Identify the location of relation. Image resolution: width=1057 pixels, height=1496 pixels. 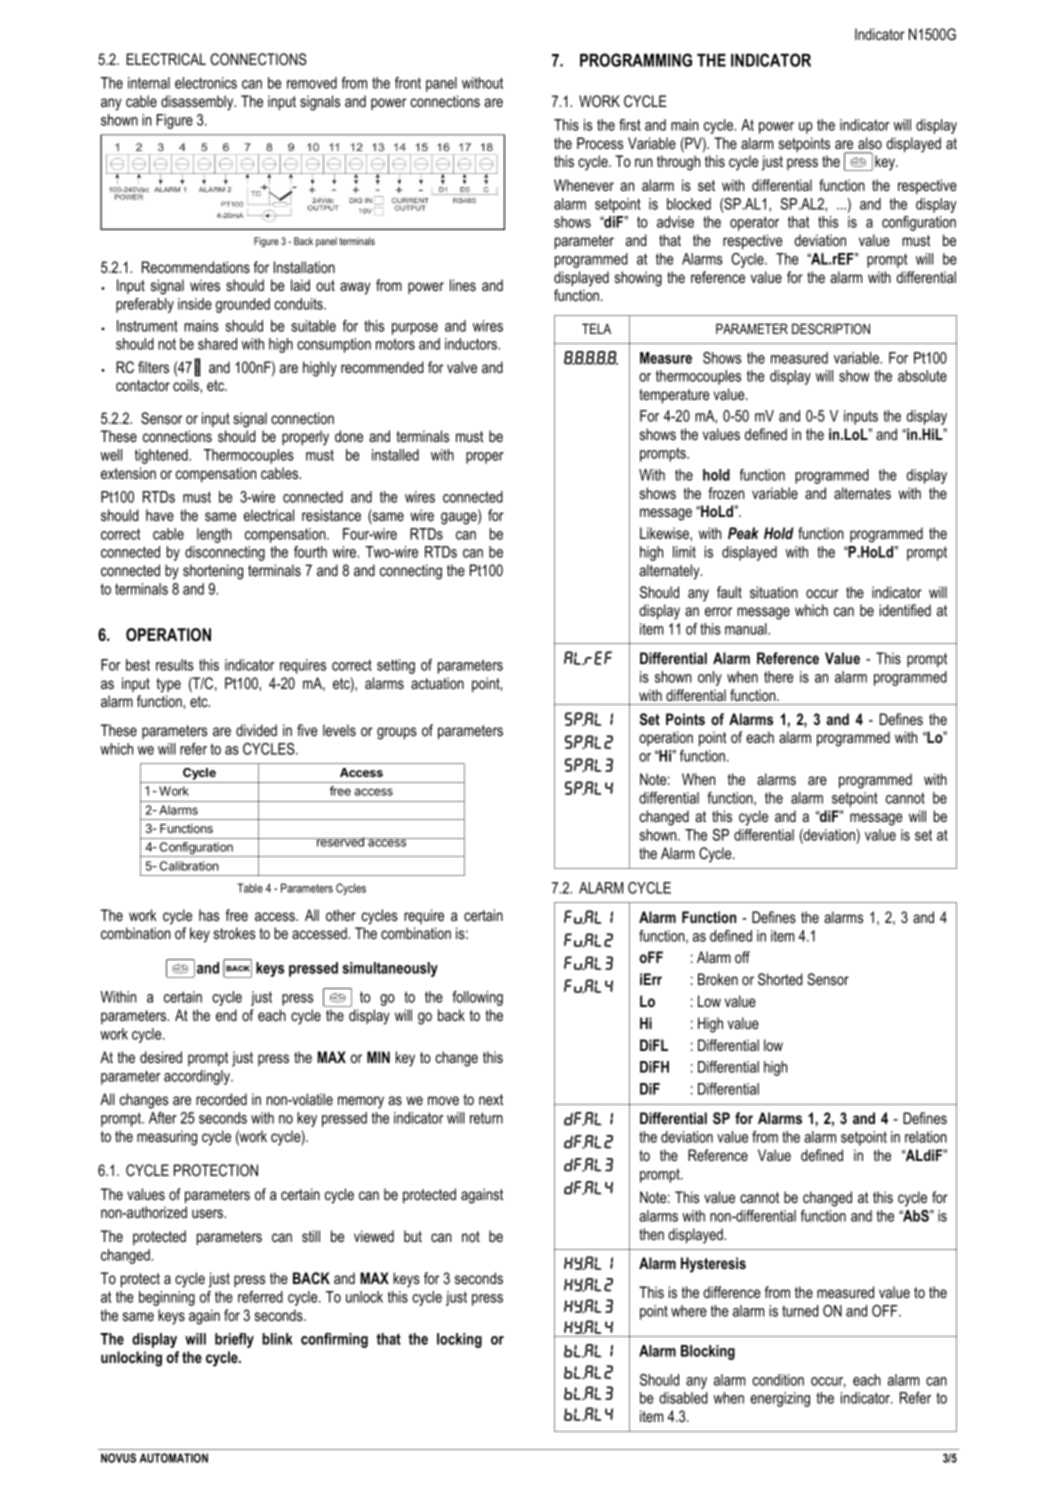
(926, 1137).
